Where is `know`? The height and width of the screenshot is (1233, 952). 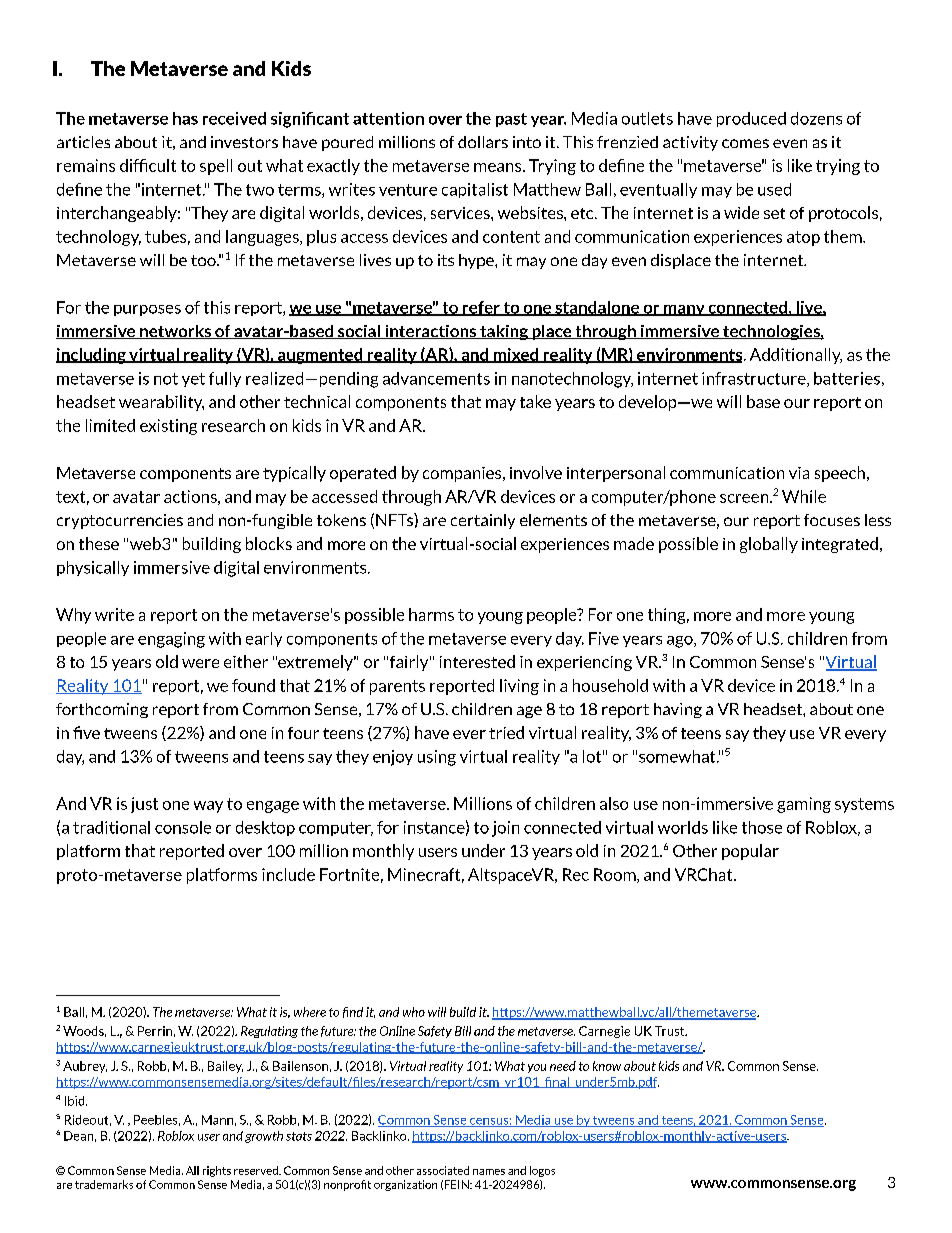 know is located at coordinates (607, 1066).
